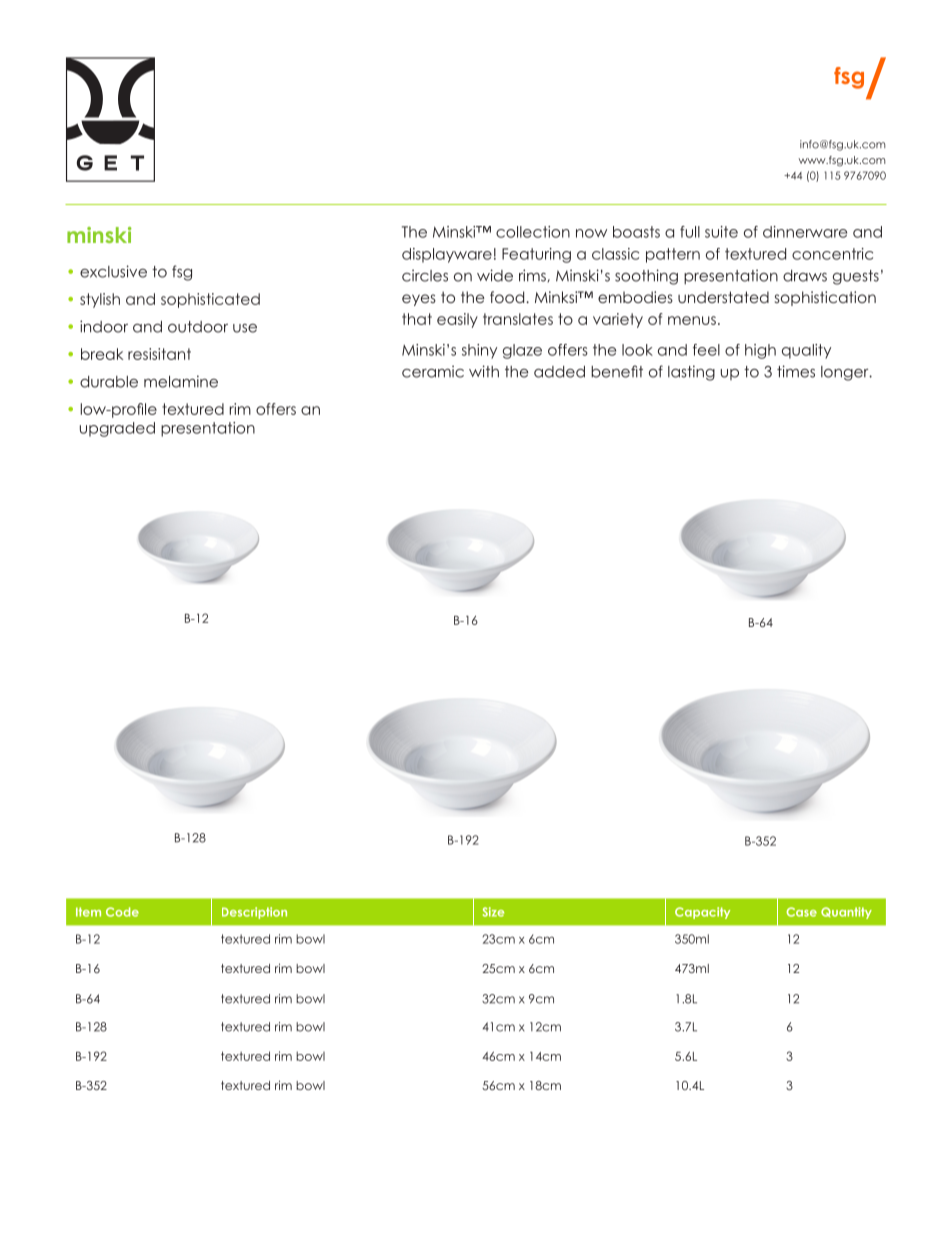  What do you see at coordinates (802, 912) in the screenshot?
I see `Case` at bounding box center [802, 912].
